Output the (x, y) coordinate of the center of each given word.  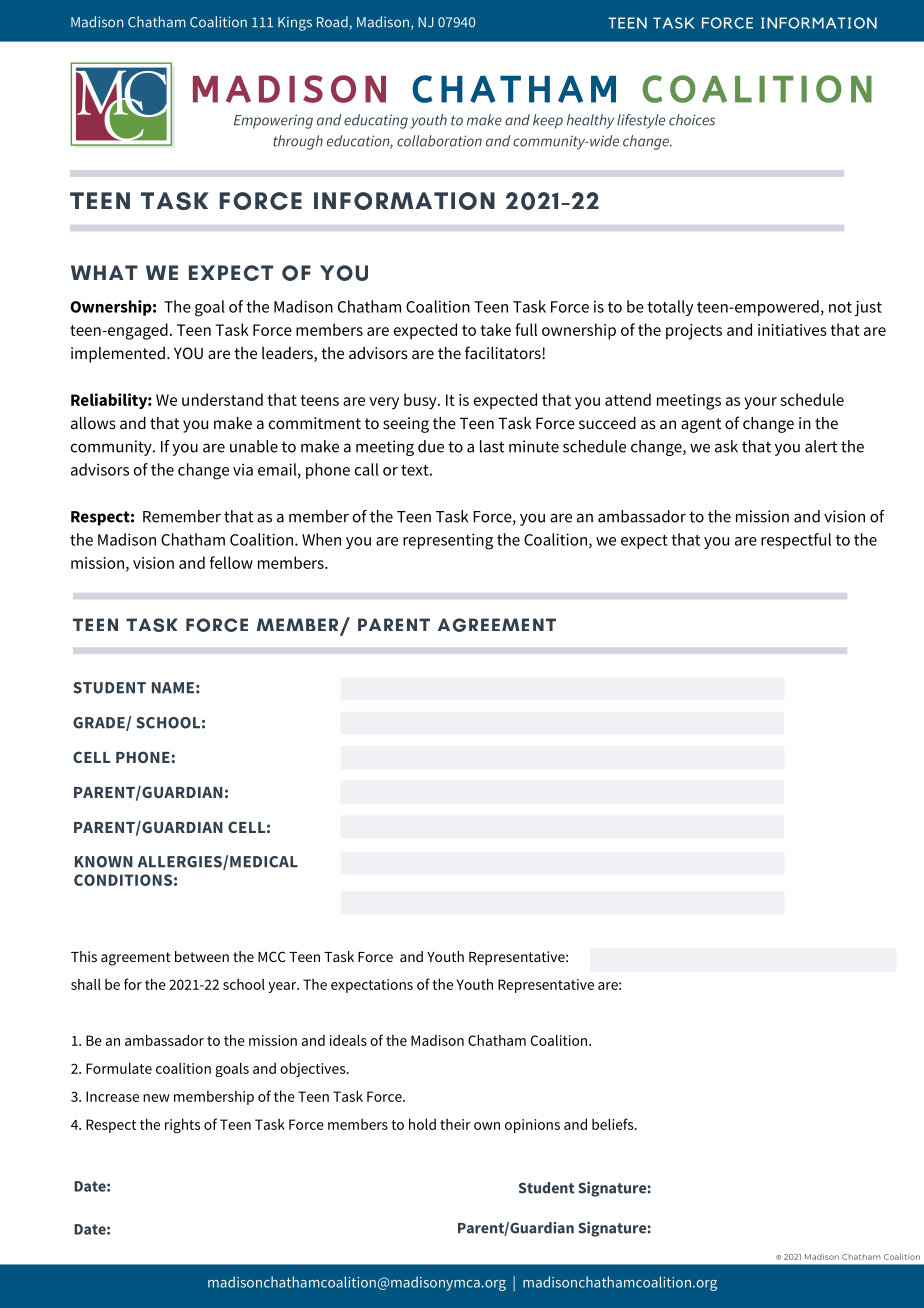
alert (821, 446)
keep (548, 121)
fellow (231, 562)
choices (692, 120)
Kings (295, 24)
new (156, 1098)
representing (448, 541)
